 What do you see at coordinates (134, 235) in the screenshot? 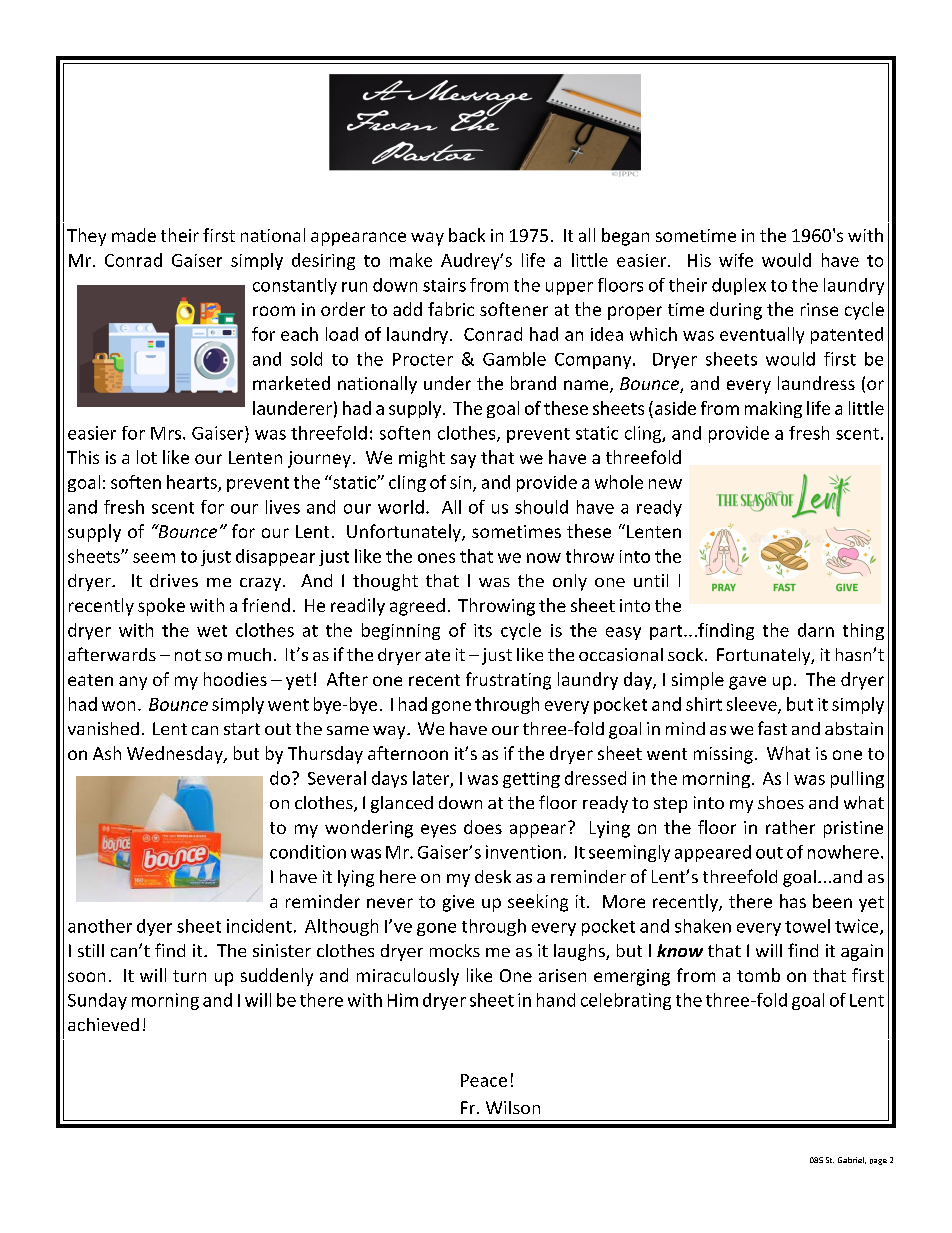
I see `made` at bounding box center [134, 235].
